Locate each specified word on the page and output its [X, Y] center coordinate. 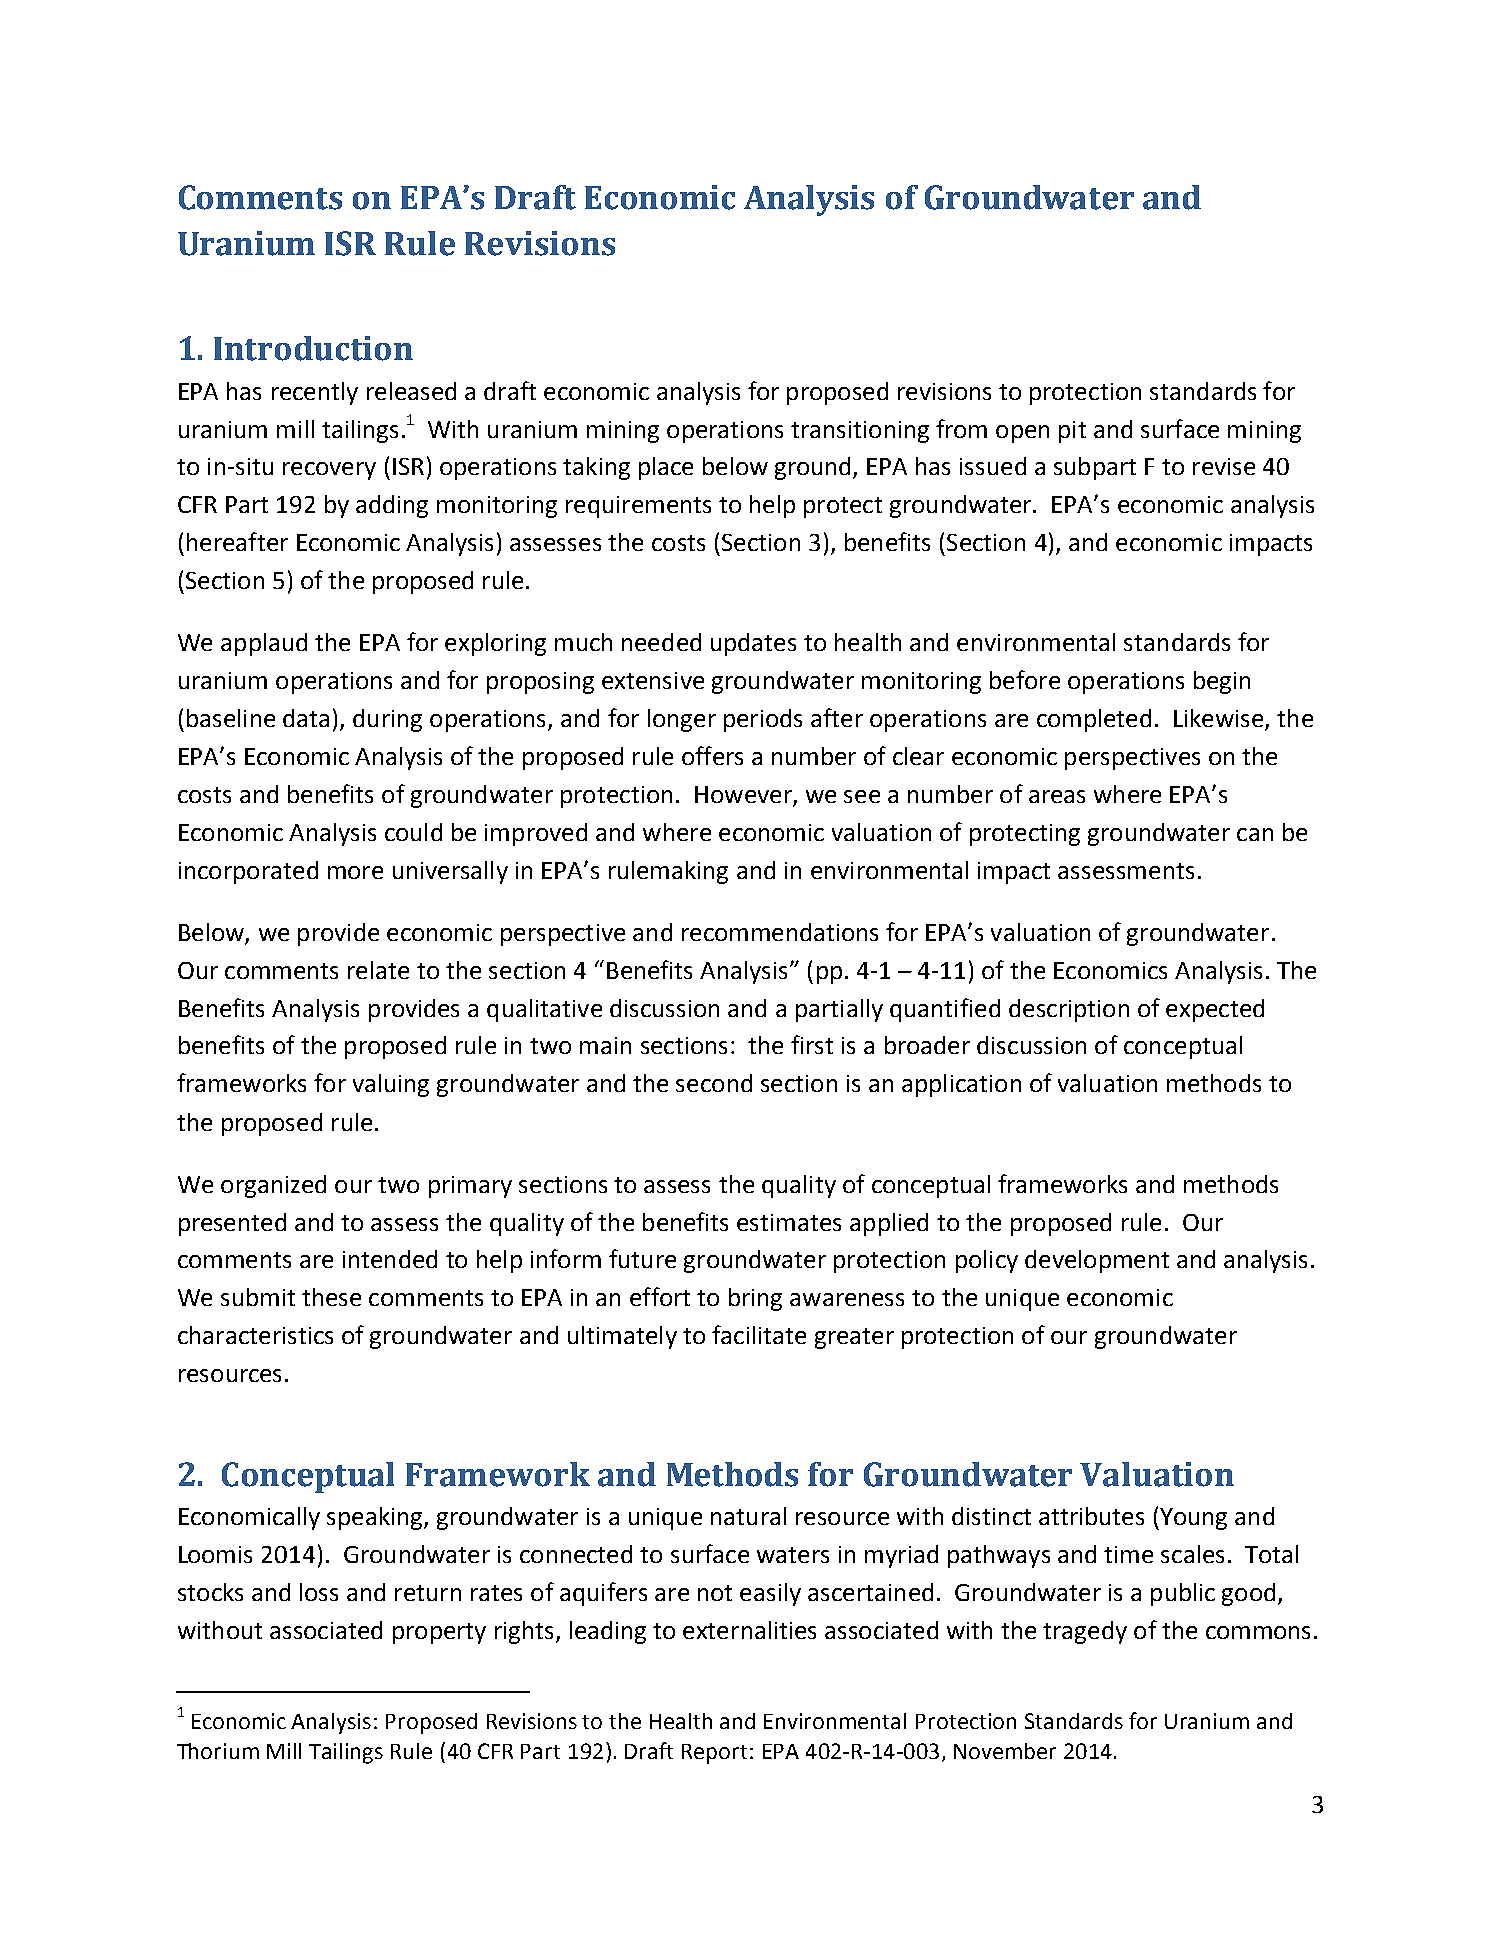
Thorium [218, 1751]
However [744, 796]
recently [315, 393]
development [1097, 1261]
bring [755, 1299]
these [331, 1297]
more [355, 872]
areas [1057, 796]
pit [1072, 432]
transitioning [860, 432]
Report [714, 1754]
